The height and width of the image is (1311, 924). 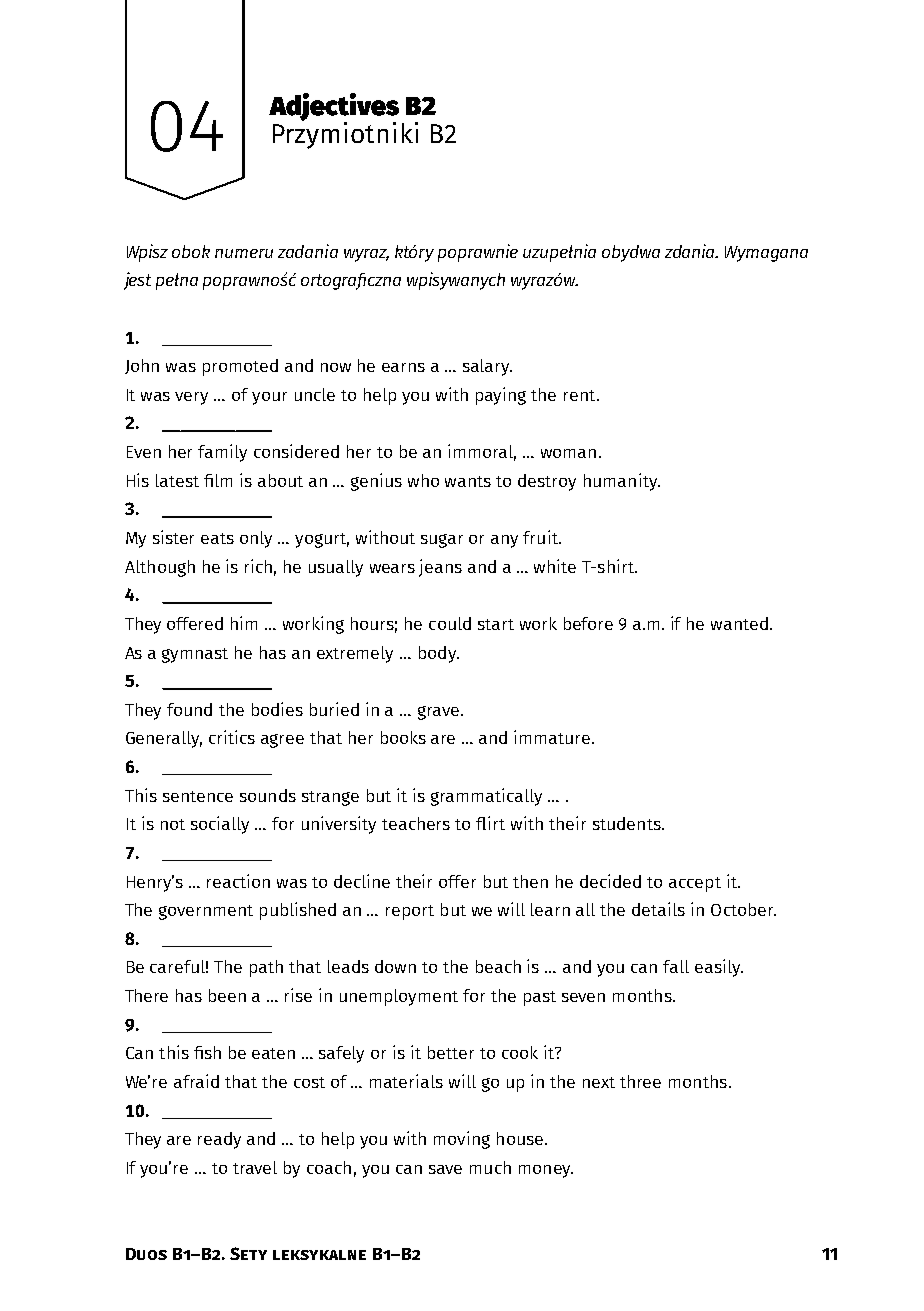 I want to click on body, so click(x=439, y=654).
